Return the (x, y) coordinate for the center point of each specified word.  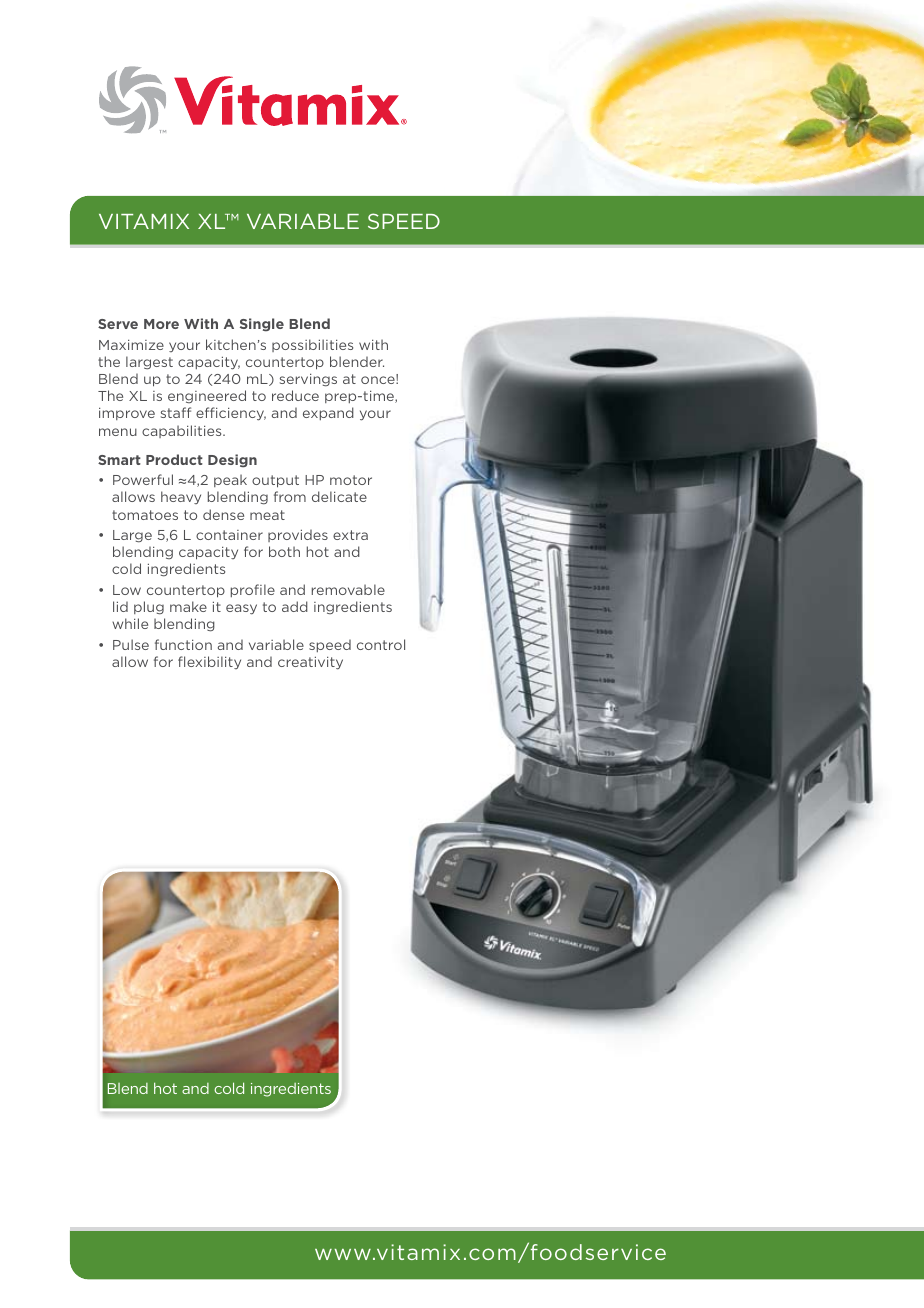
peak (230, 480)
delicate (339, 496)
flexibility (209, 662)
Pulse (131, 644)
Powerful (143, 479)
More (161, 324)
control (381, 644)
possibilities (312, 345)
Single (262, 325)
